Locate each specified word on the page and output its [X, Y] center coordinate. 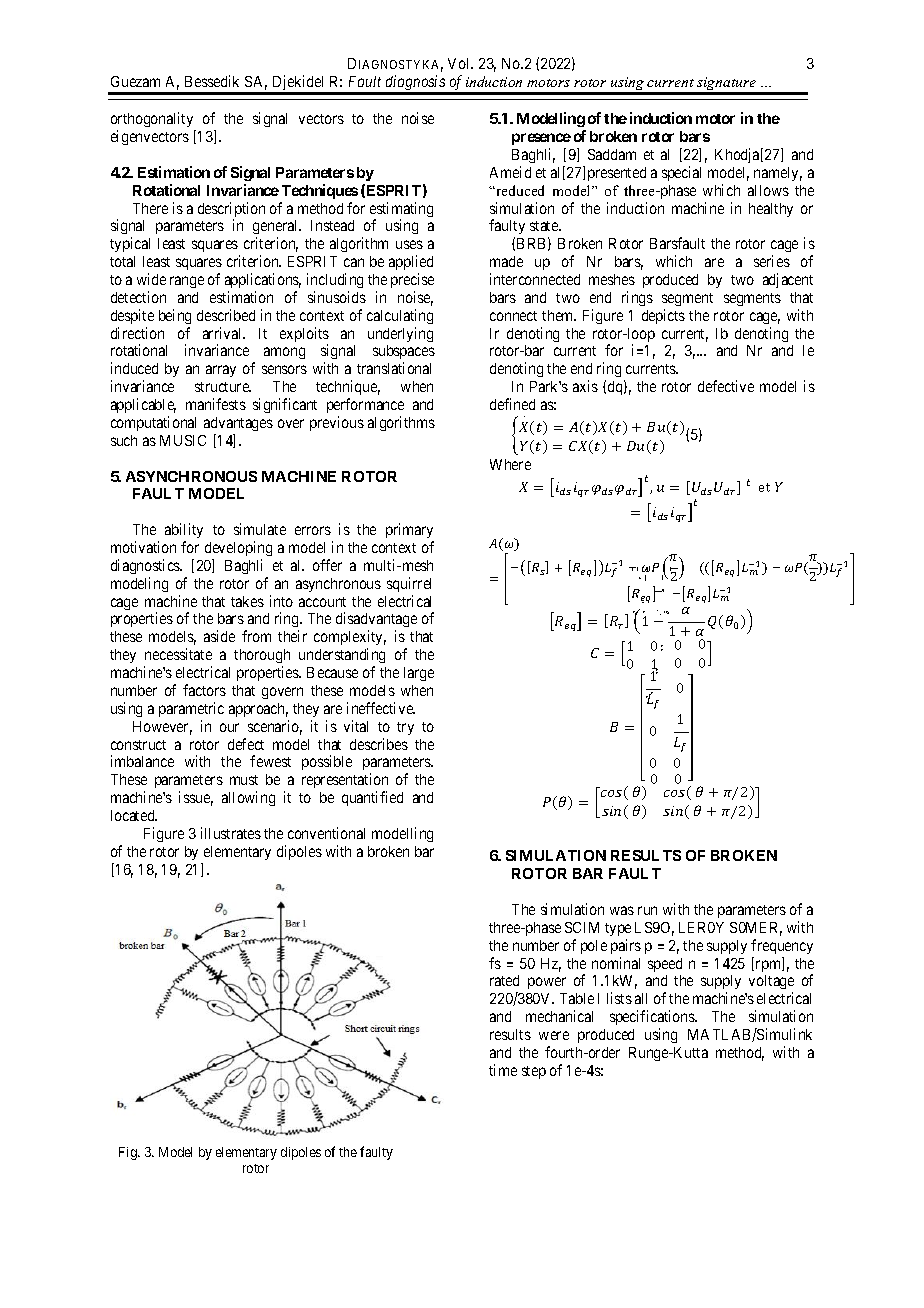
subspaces [404, 354]
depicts [663, 316]
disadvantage [376, 621]
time [503, 1070]
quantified [372, 798]
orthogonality [153, 121]
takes [247, 601]
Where [510, 464]
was [622, 910]
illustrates [231, 833]
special [681, 173]
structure [223, 387]
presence [541, 139]
